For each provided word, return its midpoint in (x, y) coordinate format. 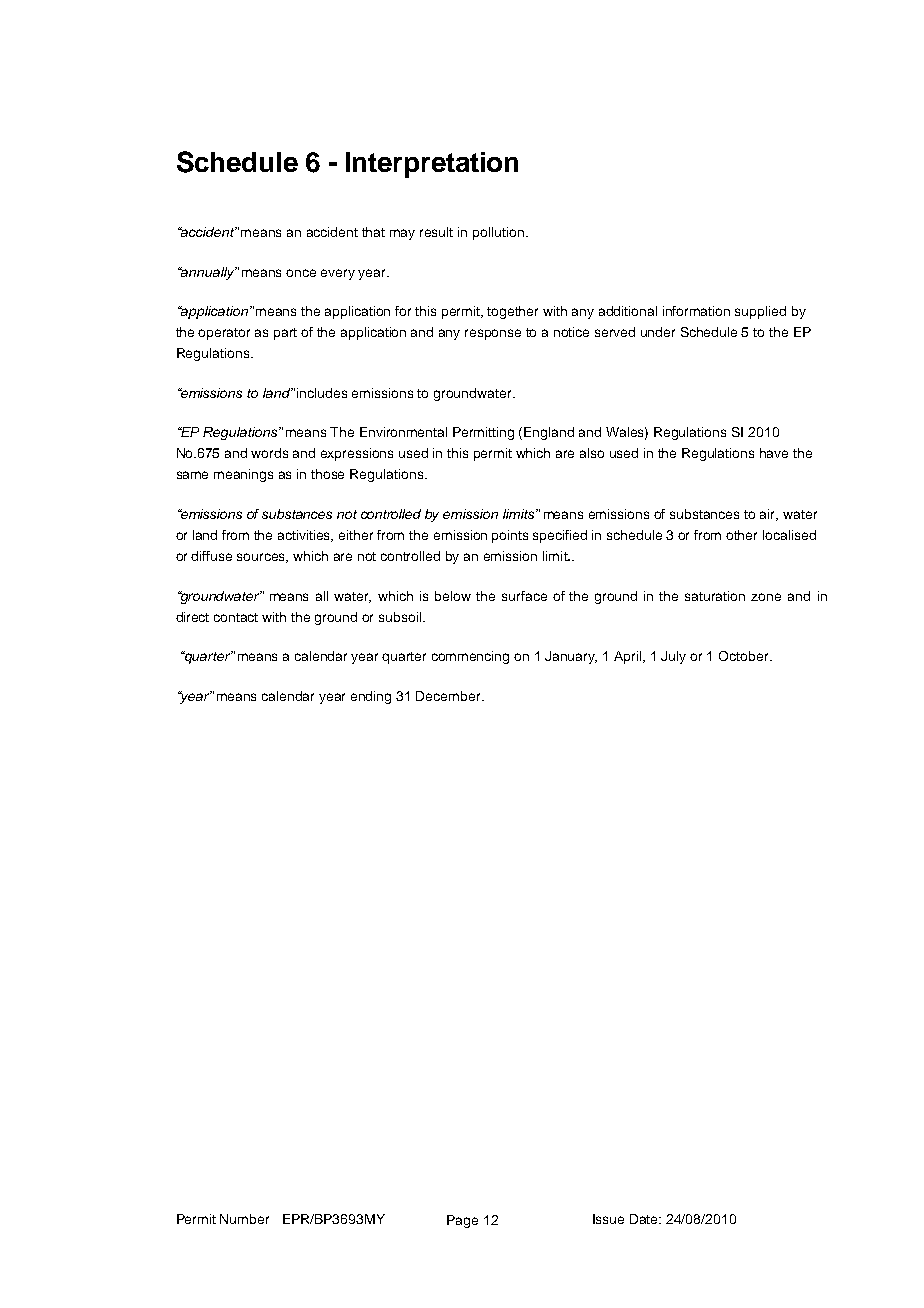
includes (322, 393)
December (449, 696)
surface (524, 596)
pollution (500, 233)
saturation (715, 596)
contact (236, 617)
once (301, 273)
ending (371, 697)
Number (244, 1219)
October (745, 656)
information (696, 311)
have (774, 453)
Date (645, 1219)
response (493, 334)
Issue (608, 1219)
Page (462, 1221)
